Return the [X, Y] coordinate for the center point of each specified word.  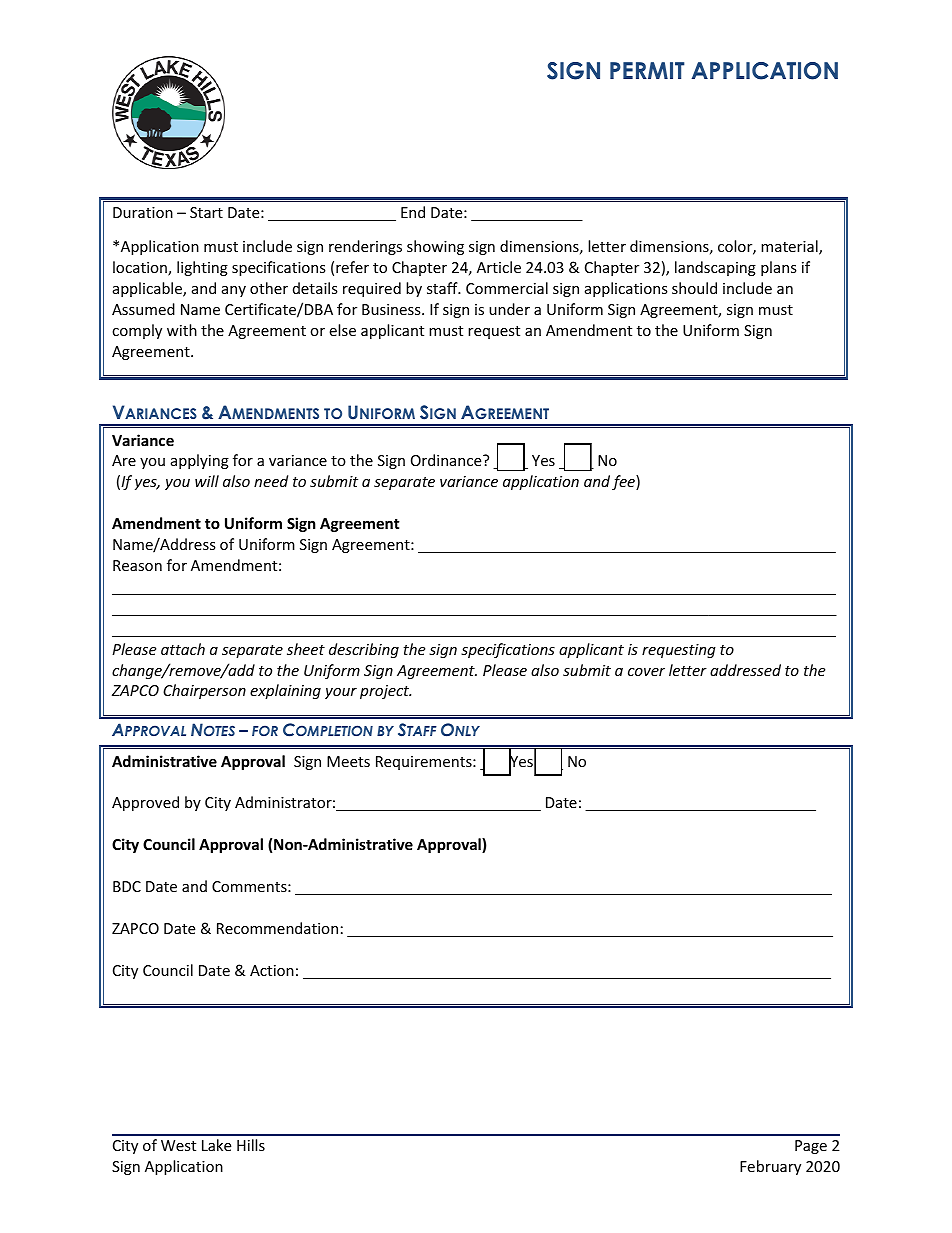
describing [364, 650]
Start [206, 212]
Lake [216, 1145]
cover [646, 672]
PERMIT [647, 70]
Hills [251, 1145]
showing [435, 247]
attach [183, 649]
